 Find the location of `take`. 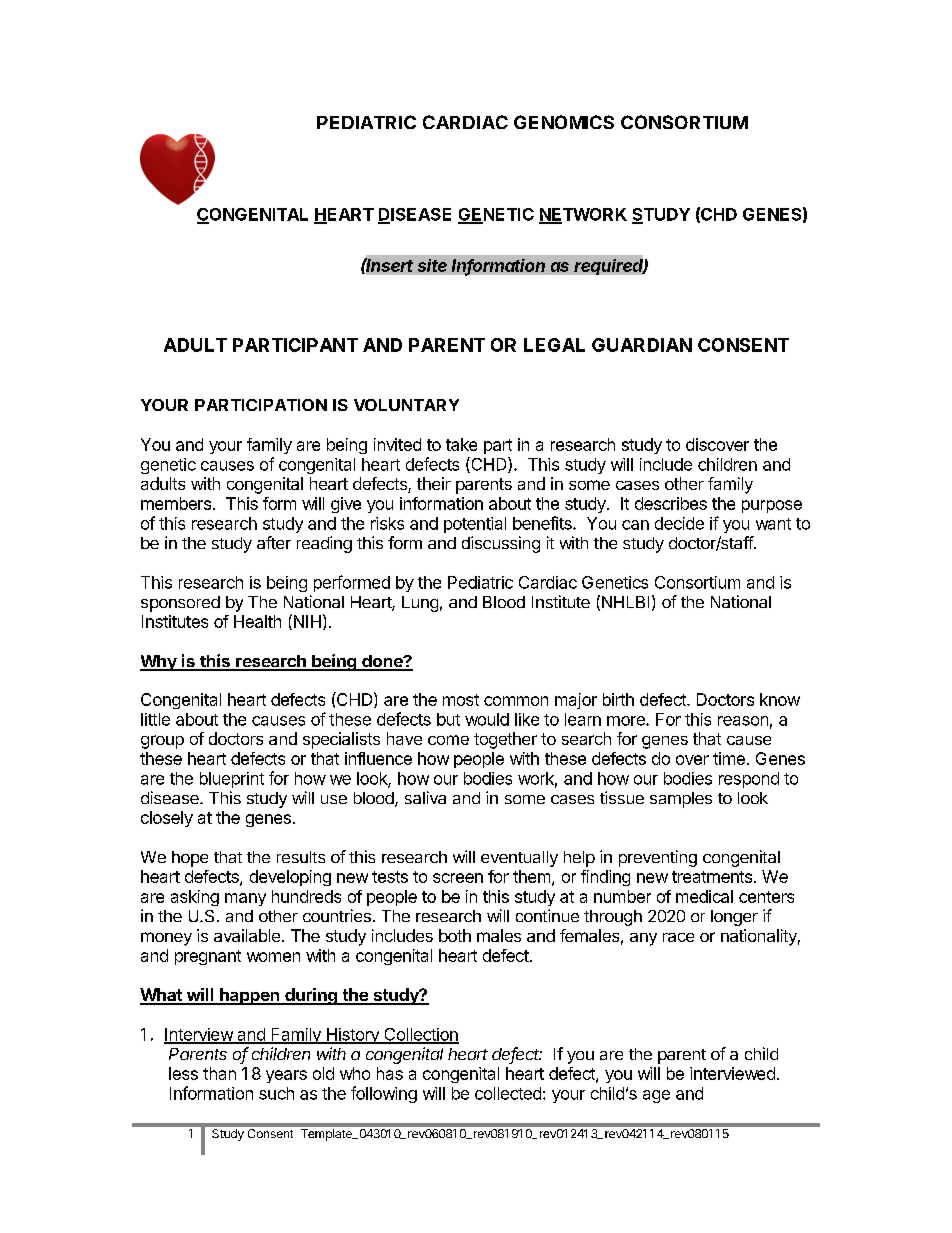

take is located at coordinates (461, 444).
